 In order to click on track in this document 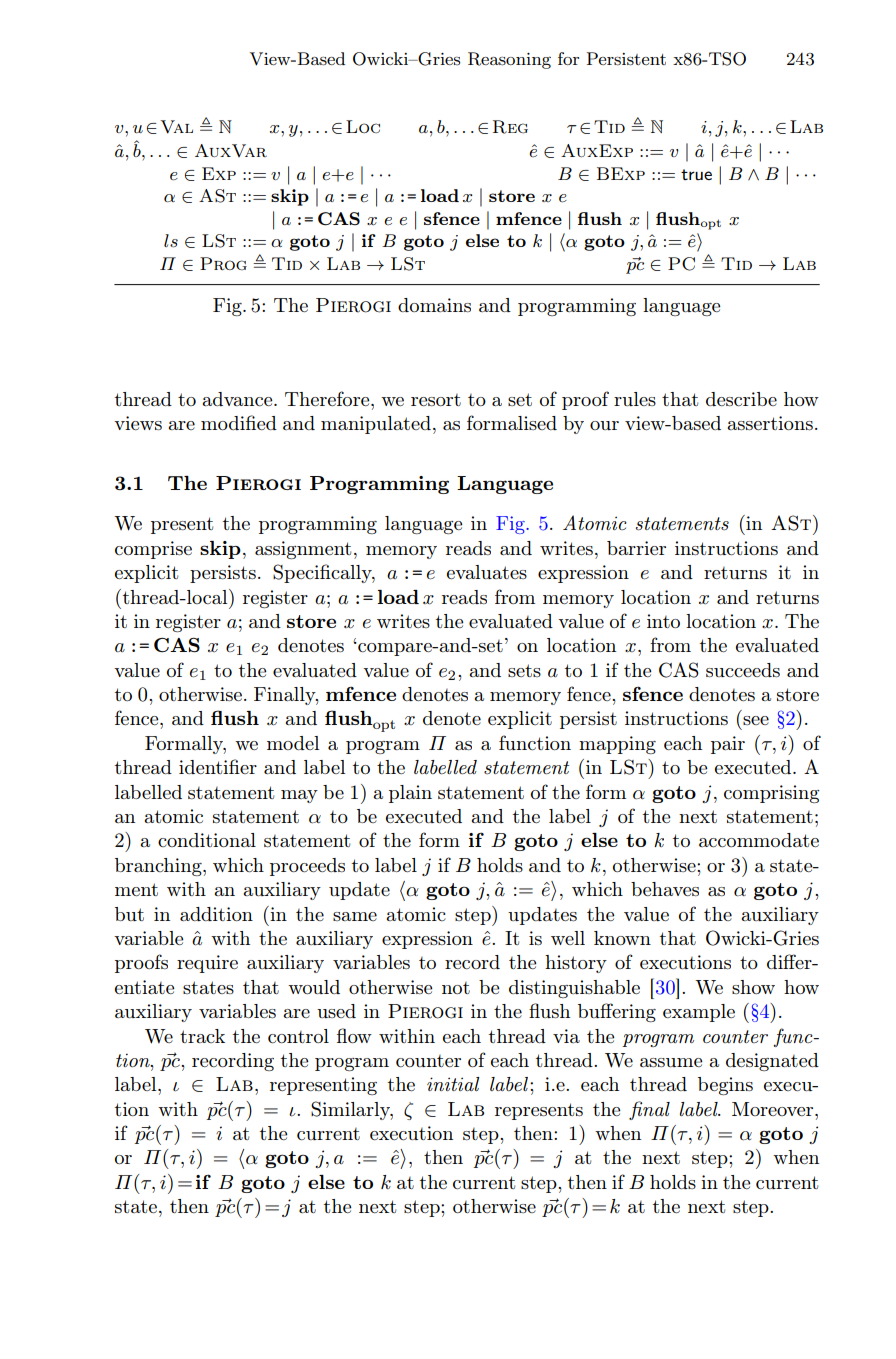, I will do `click(202, 1036)`.
